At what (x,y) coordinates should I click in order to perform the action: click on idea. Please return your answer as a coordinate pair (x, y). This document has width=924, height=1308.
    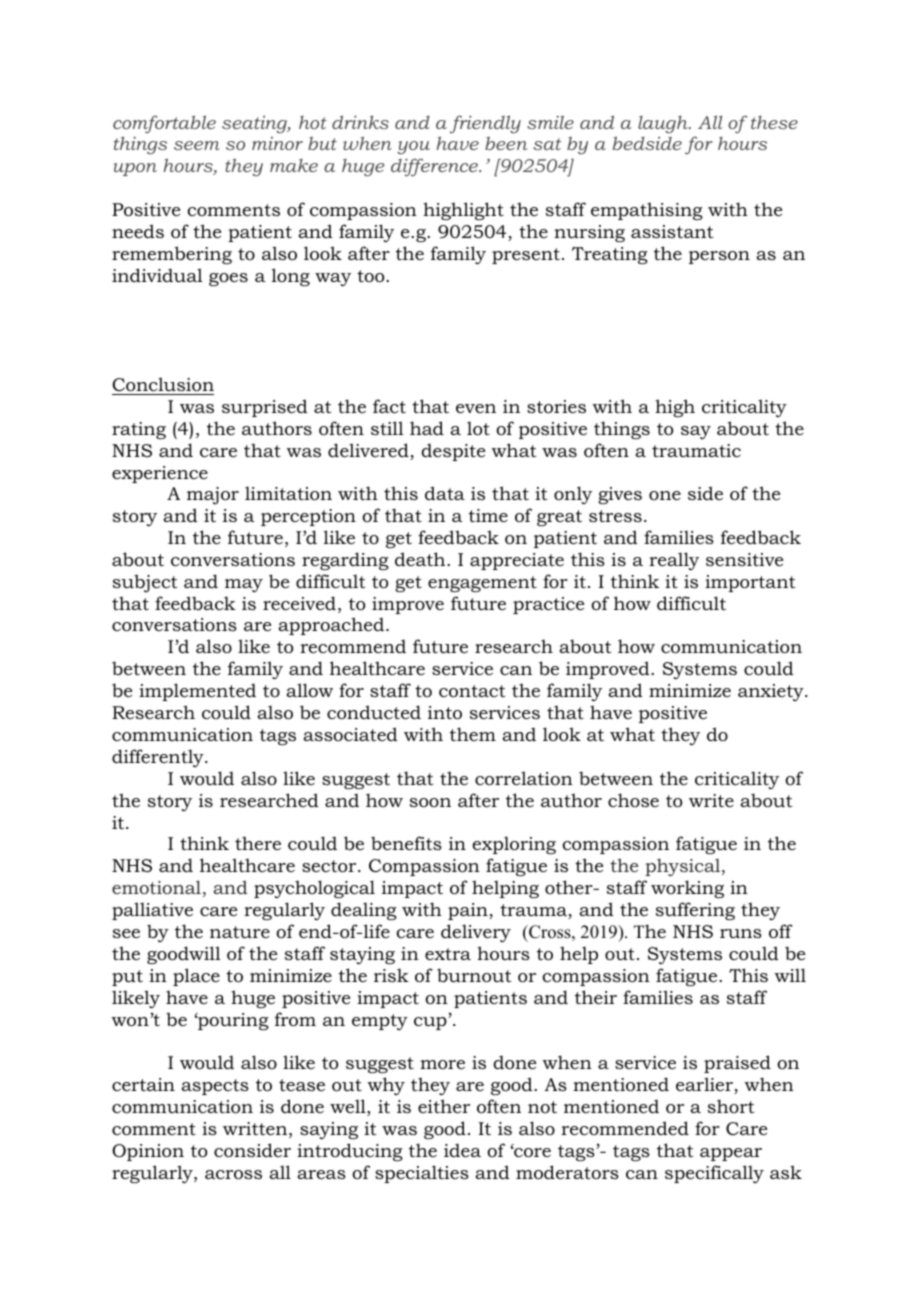
    Looking at the image, I should click on (462, 1150).
